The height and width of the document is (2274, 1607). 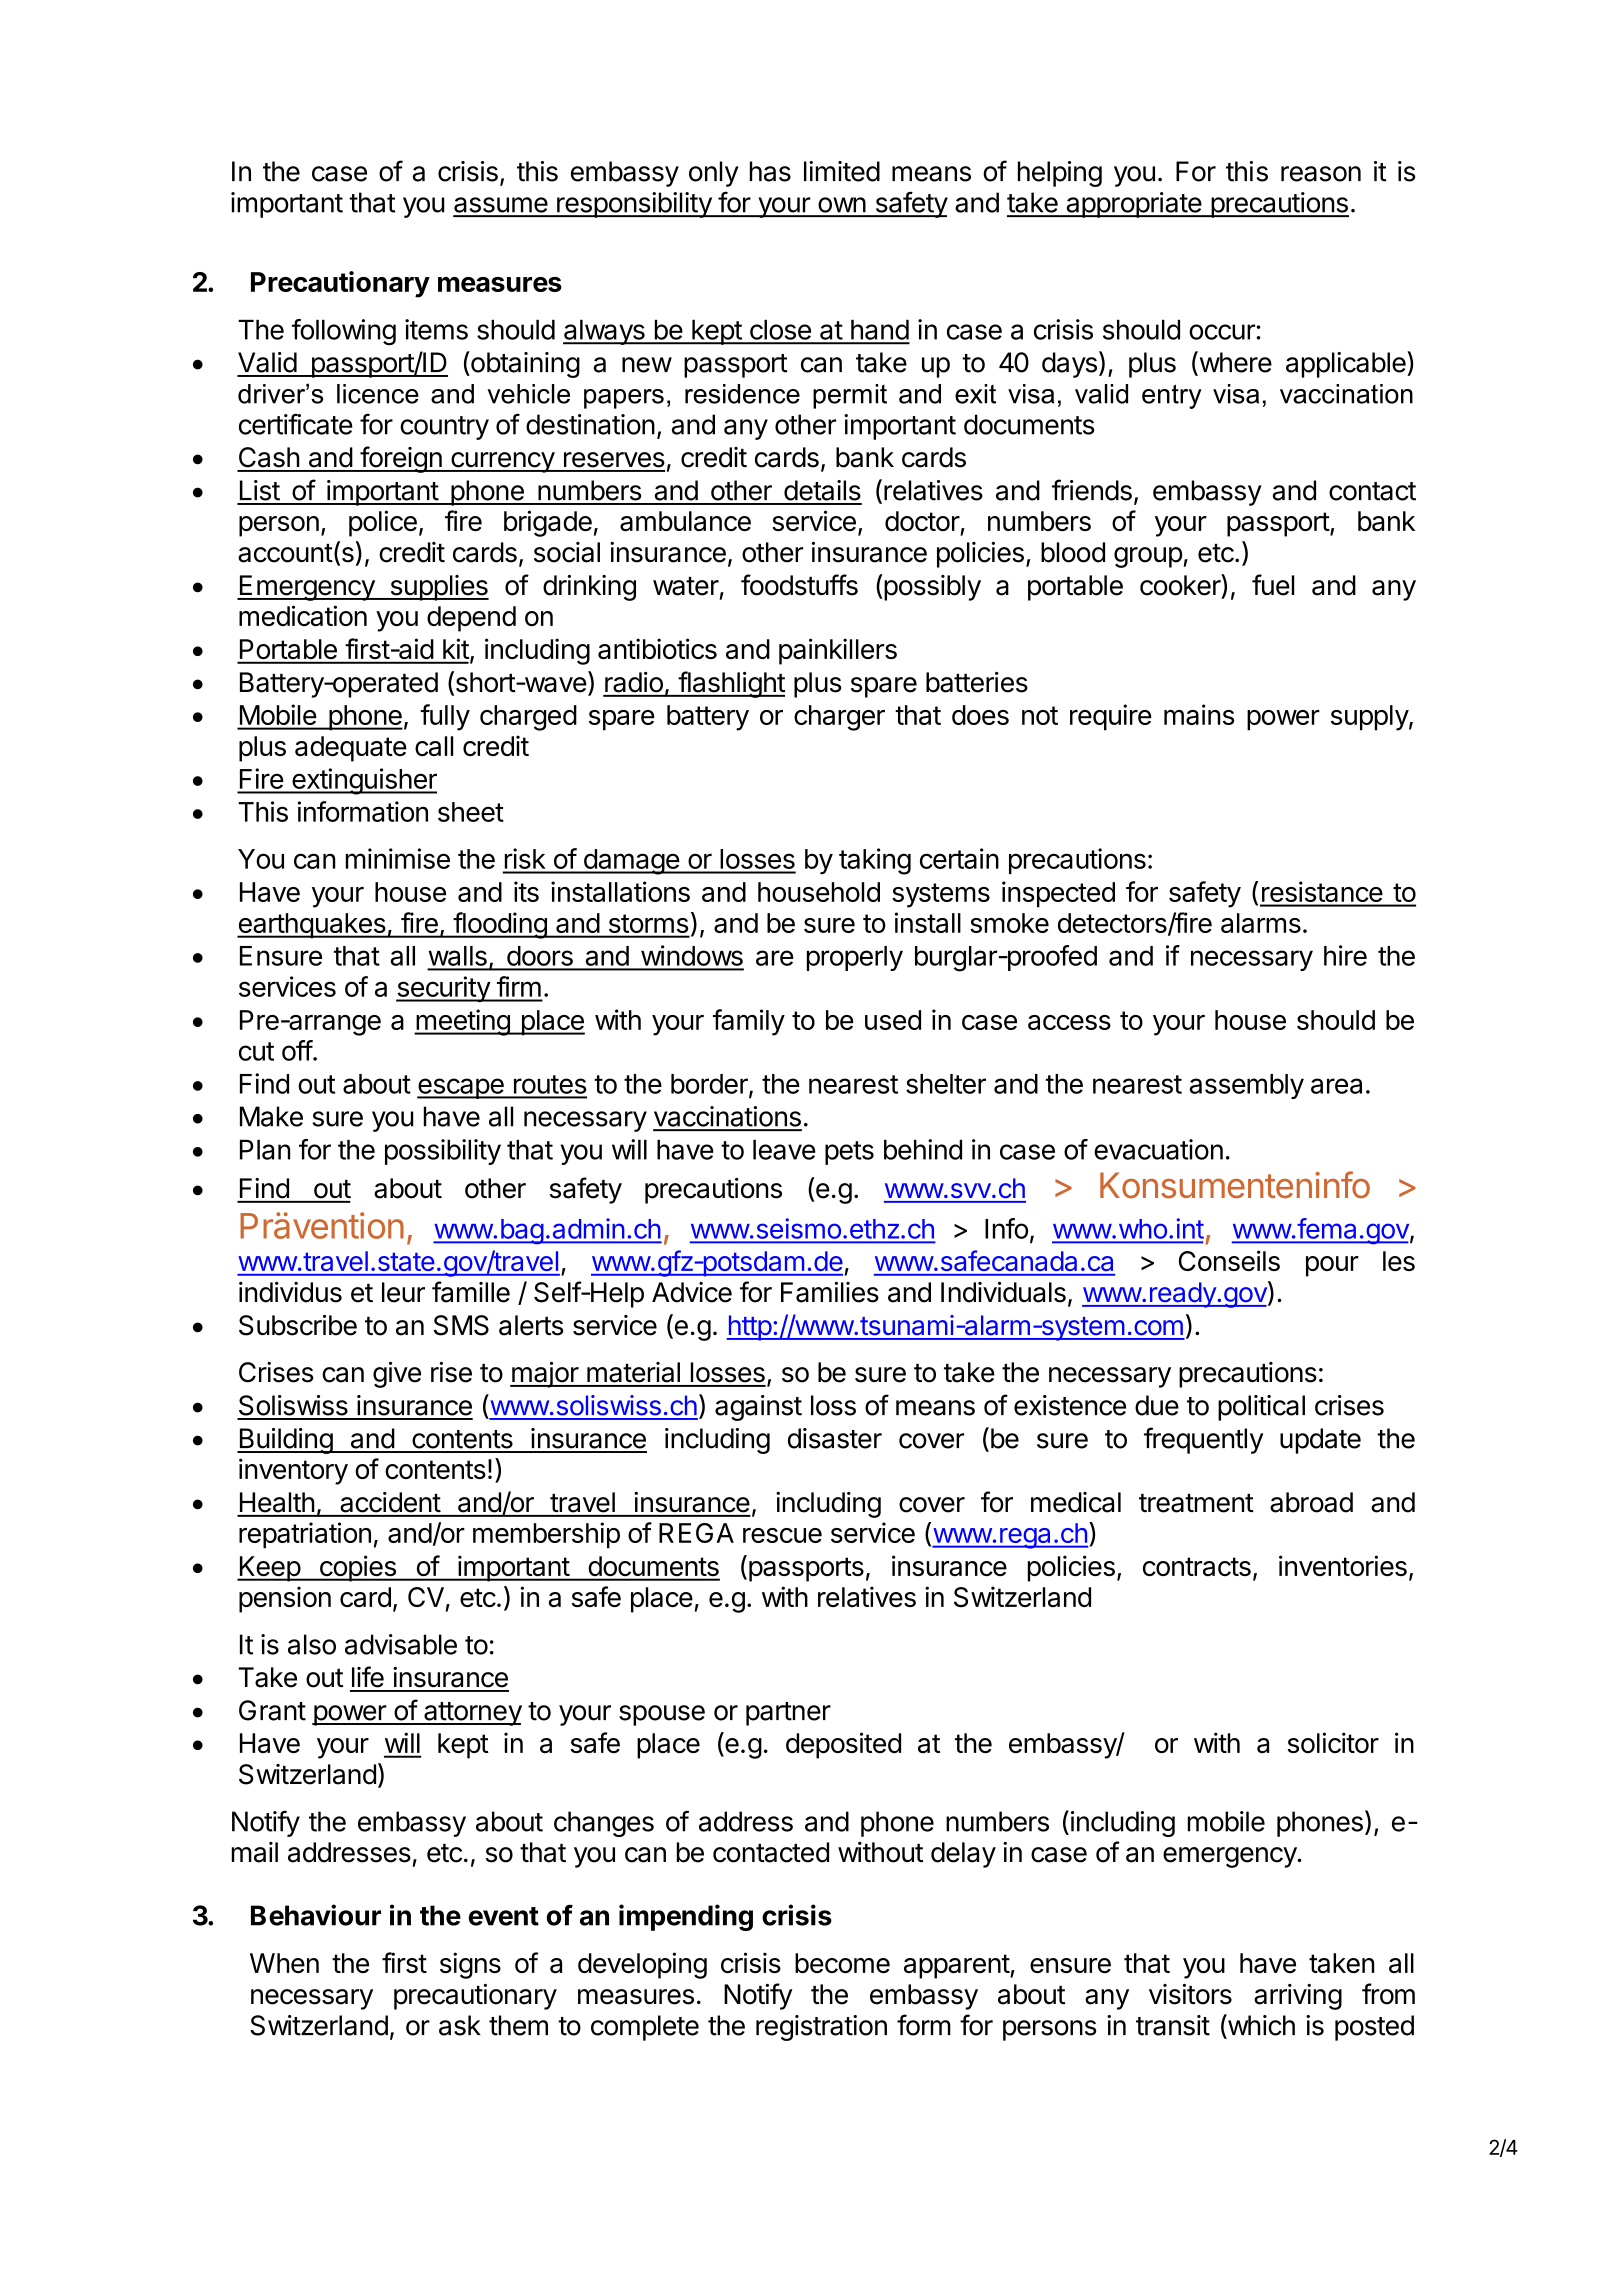 I want to click on signs, so click(x=470, y=1965).
